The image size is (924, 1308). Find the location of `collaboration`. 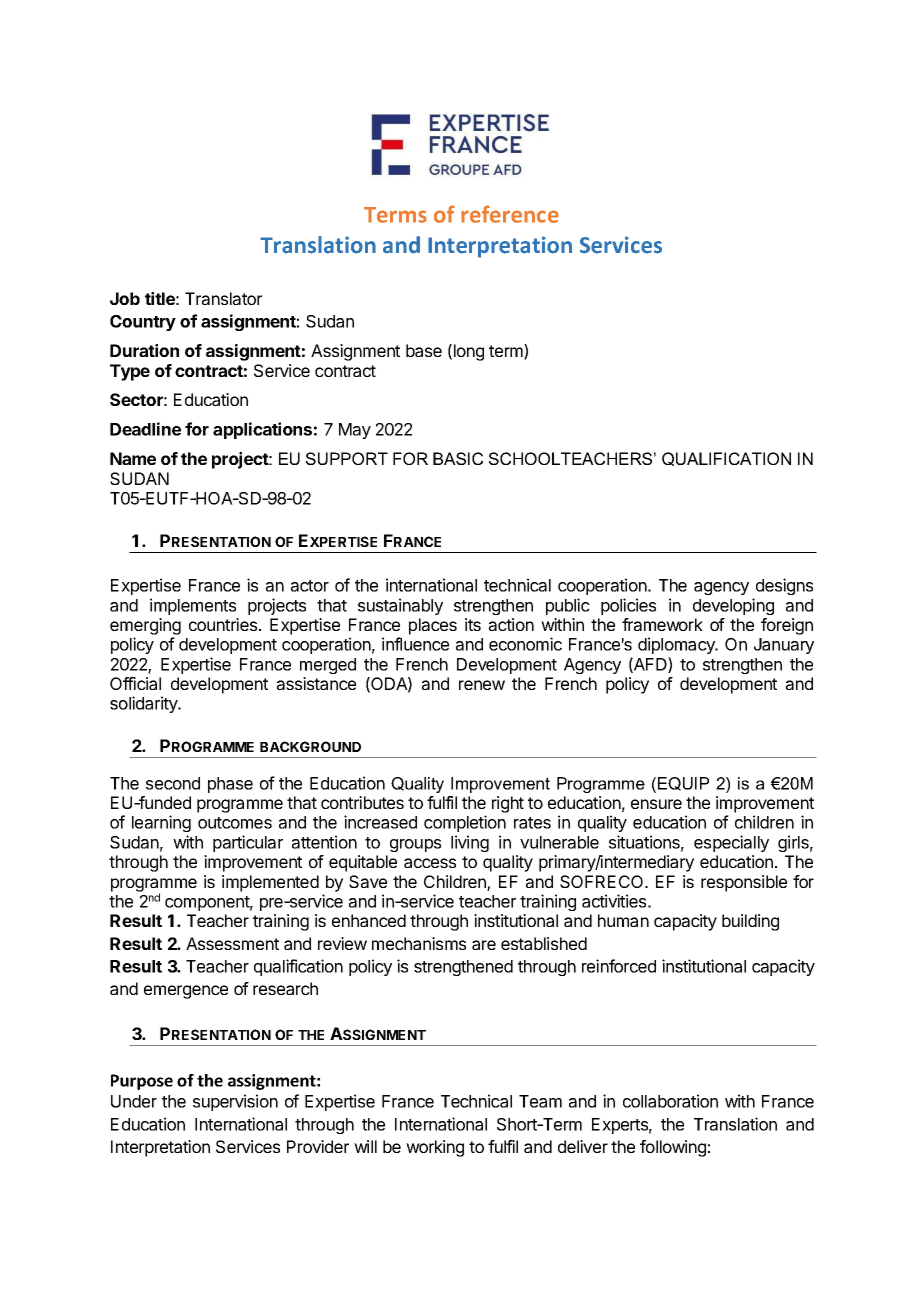

collaboration is located at coordinates (670, 1101).
